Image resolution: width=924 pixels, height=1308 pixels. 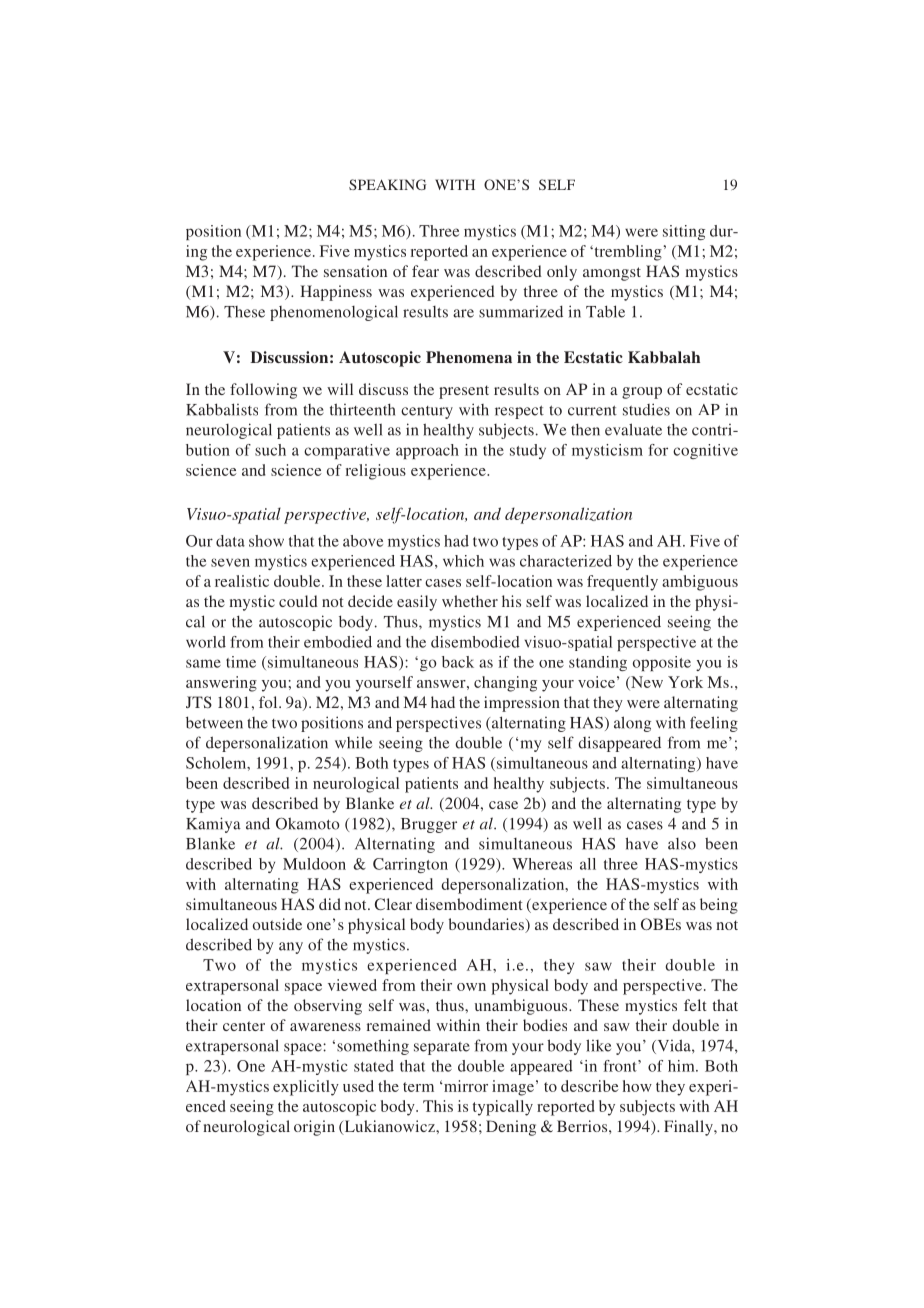 I want to click on which, so click(x=463, y=561).
